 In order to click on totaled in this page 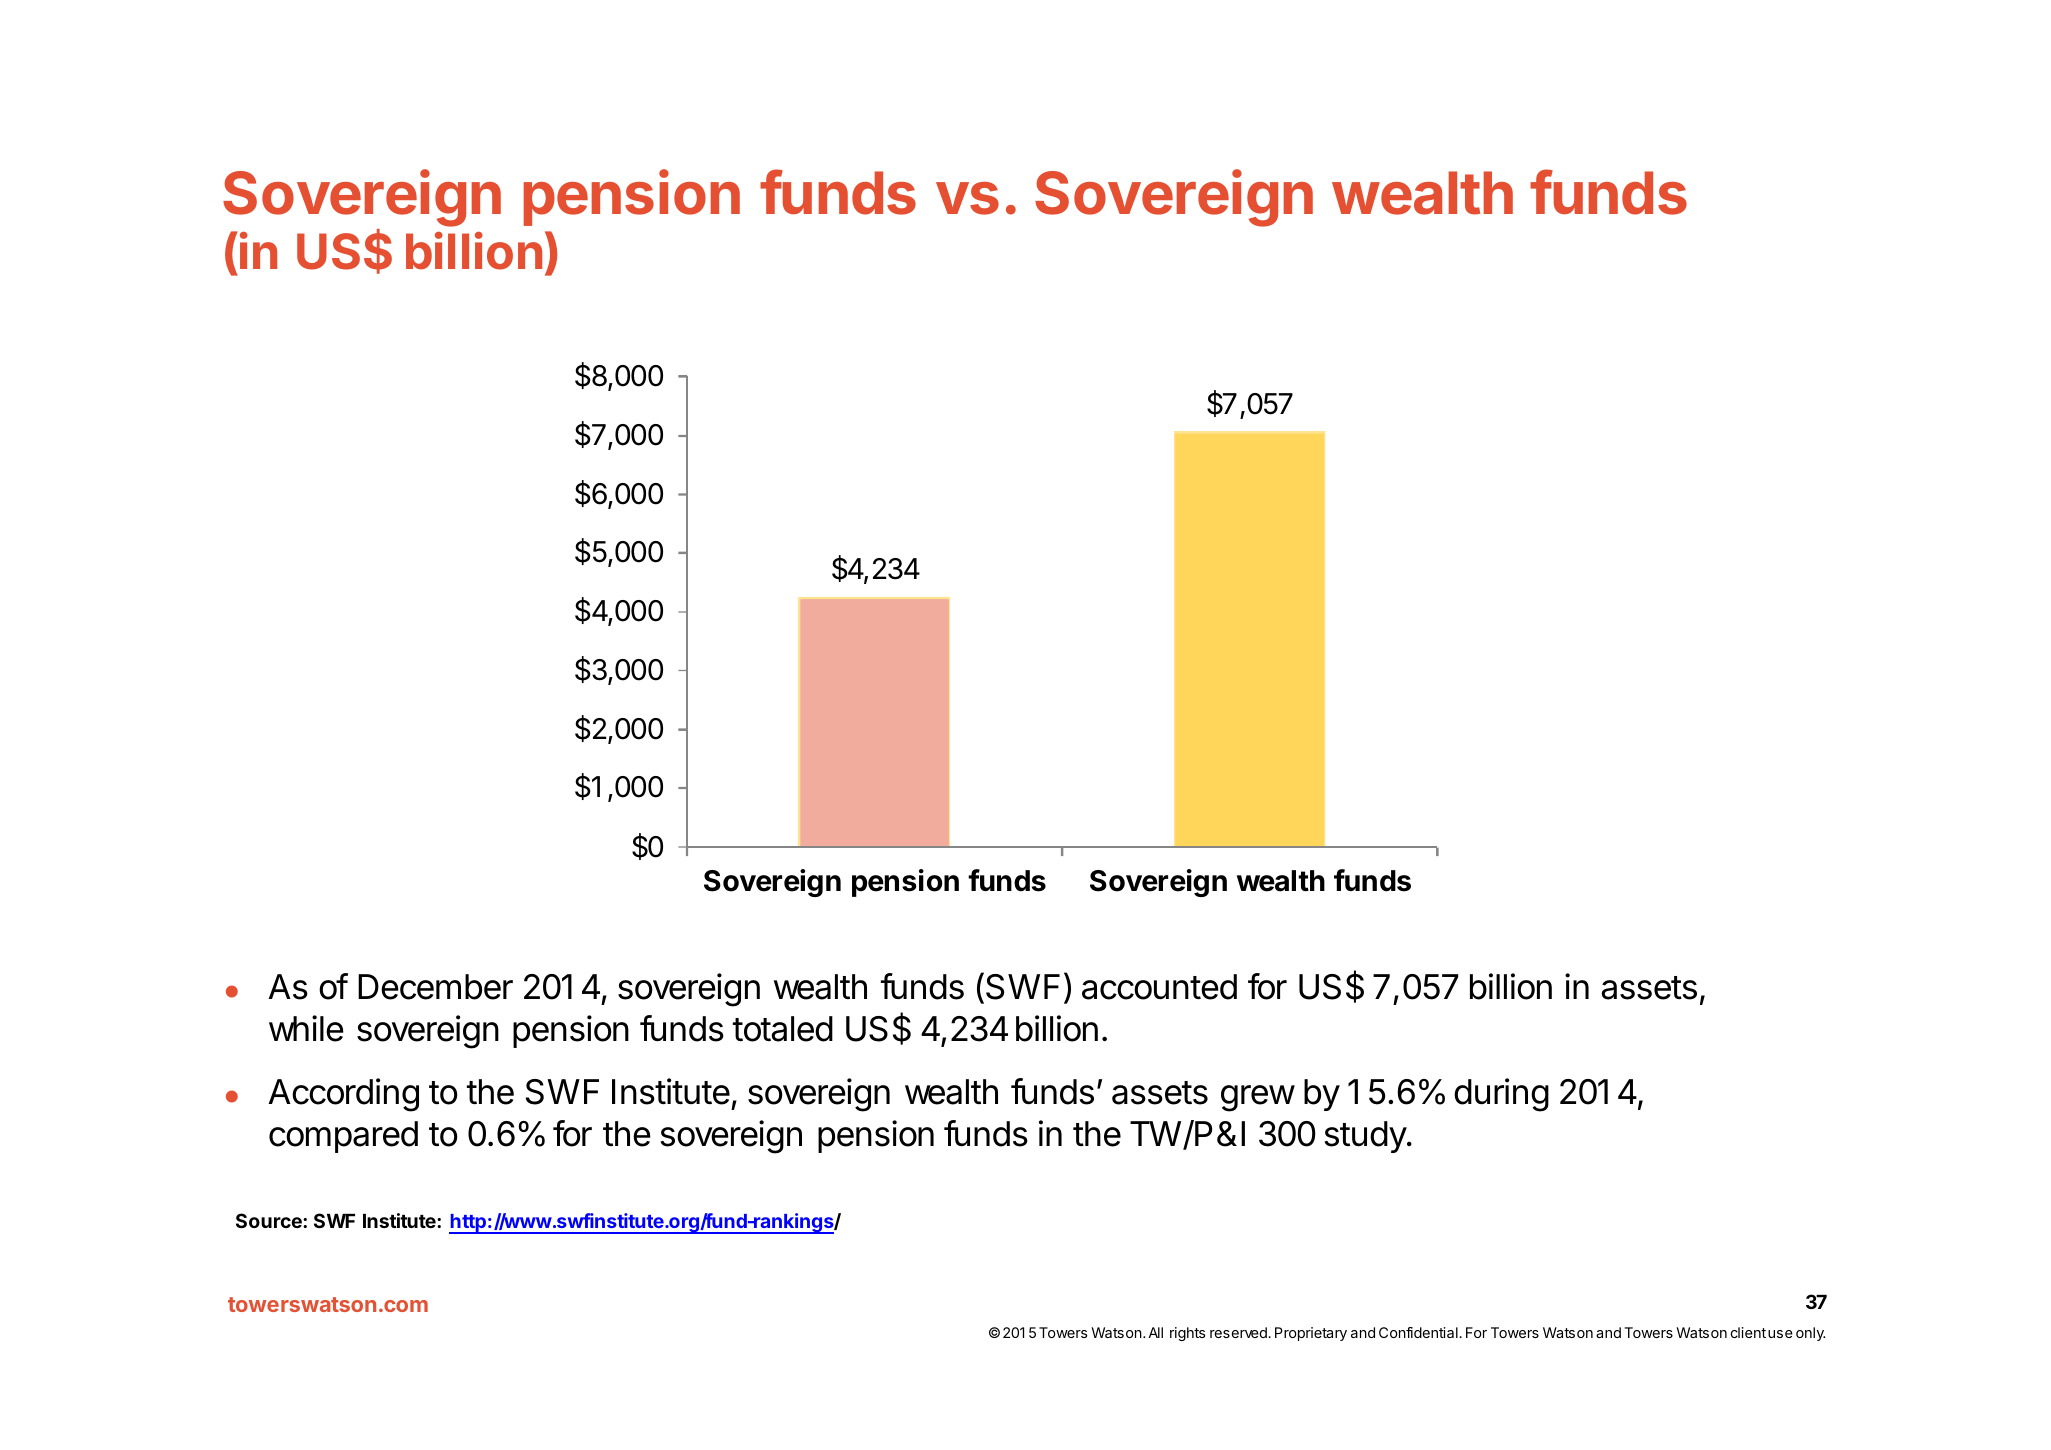, I will do `click(783, 1029)`.
